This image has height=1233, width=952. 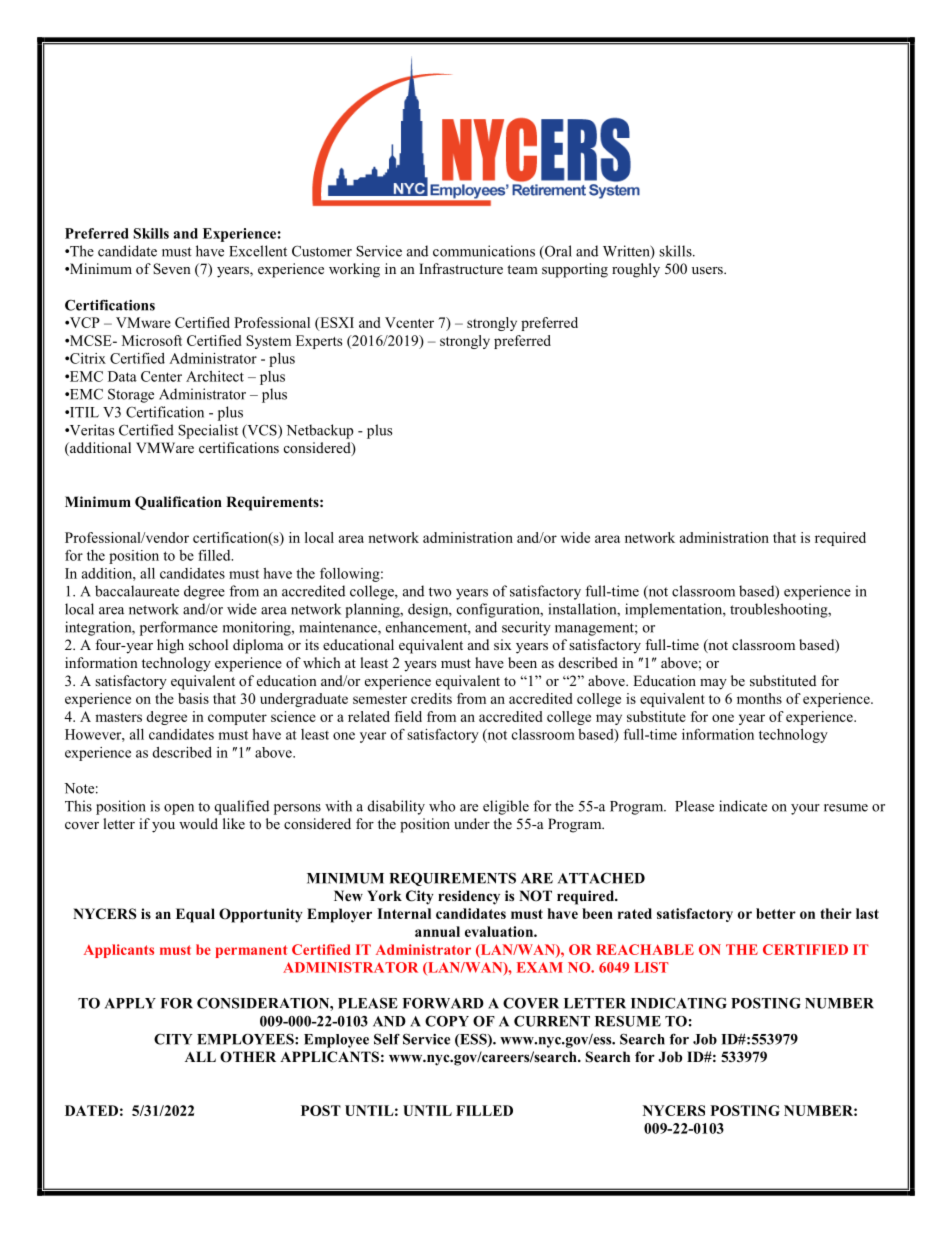 I want to click on APPLY, so click(x=130, y=1003).
